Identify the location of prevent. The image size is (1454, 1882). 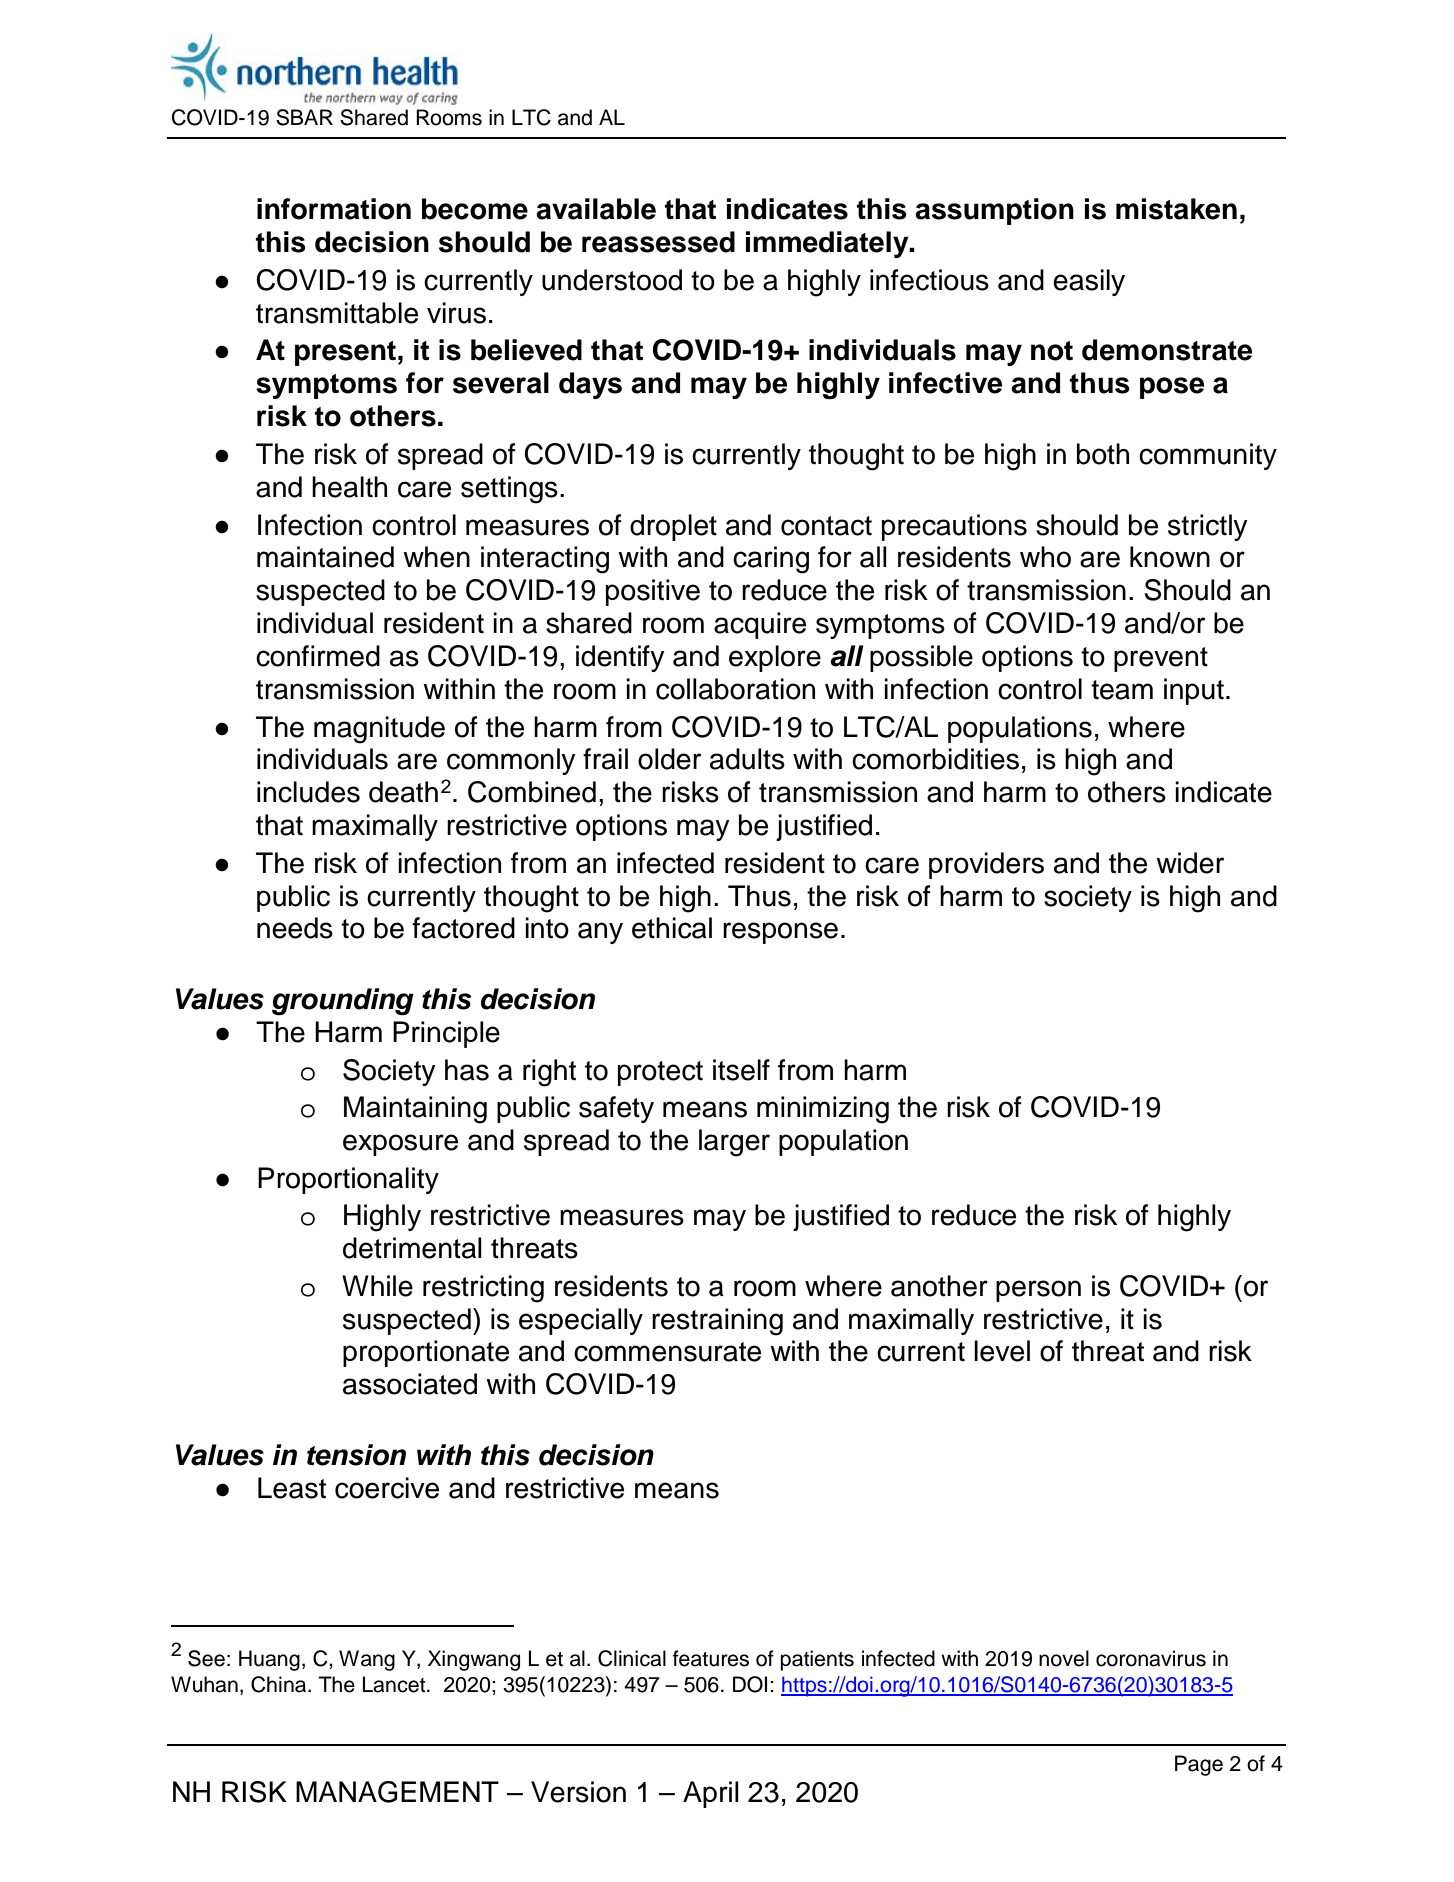
(1161, 659).
